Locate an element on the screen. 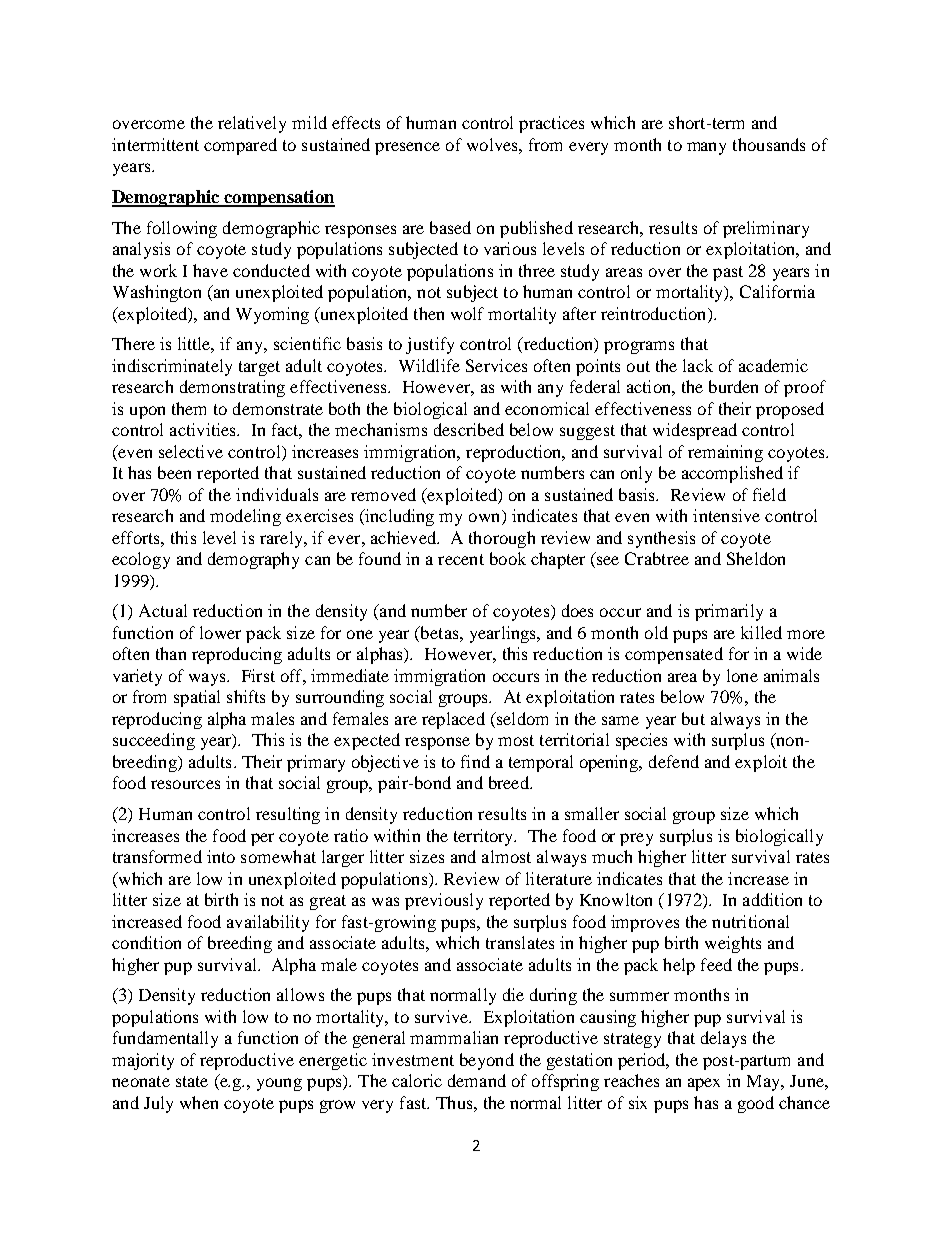 This screenshot has height=1233, width=952. state is located at coordinates (192, 1081).
